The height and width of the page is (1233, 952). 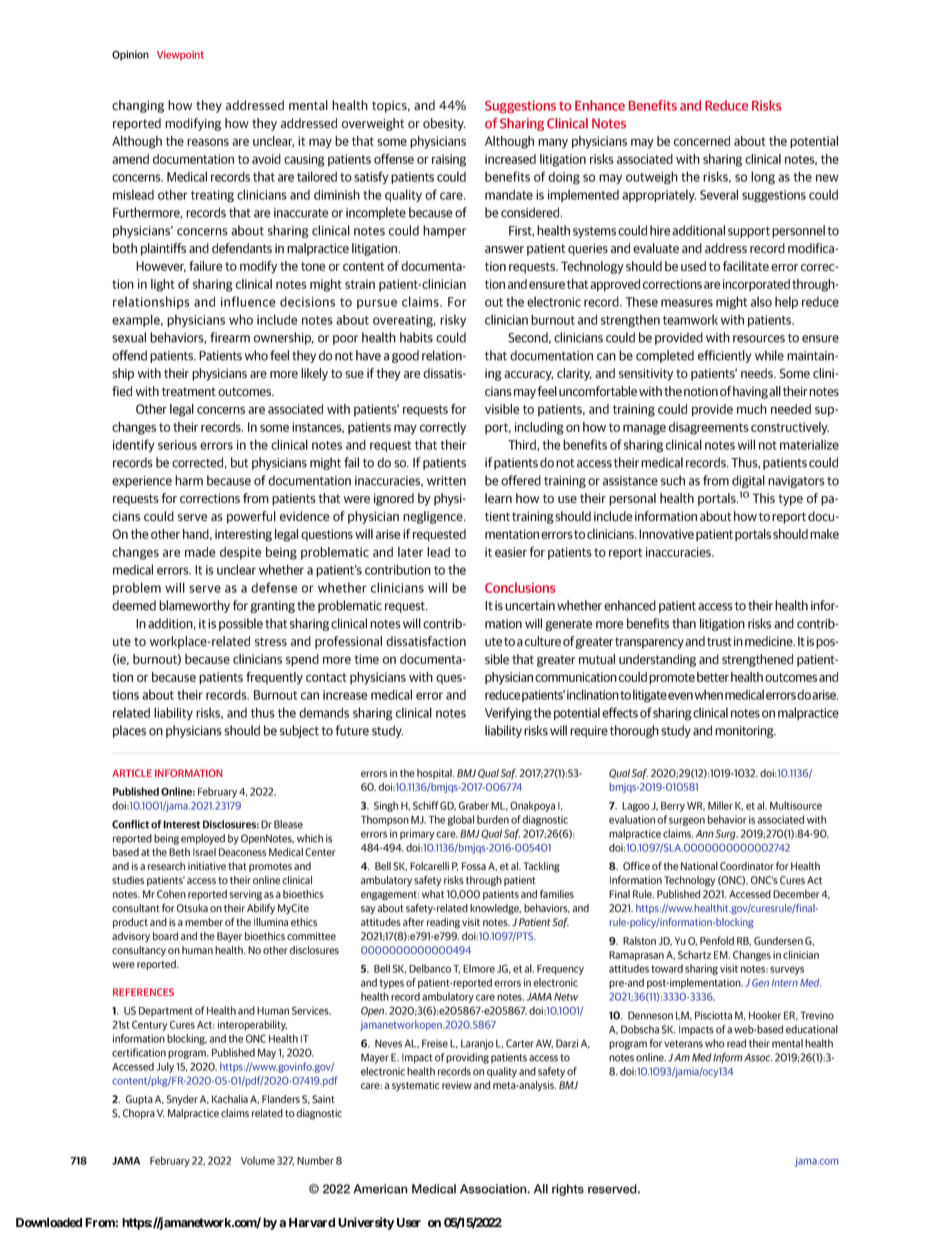 I want to click on Chopra, so click(x=139, y=1114).
